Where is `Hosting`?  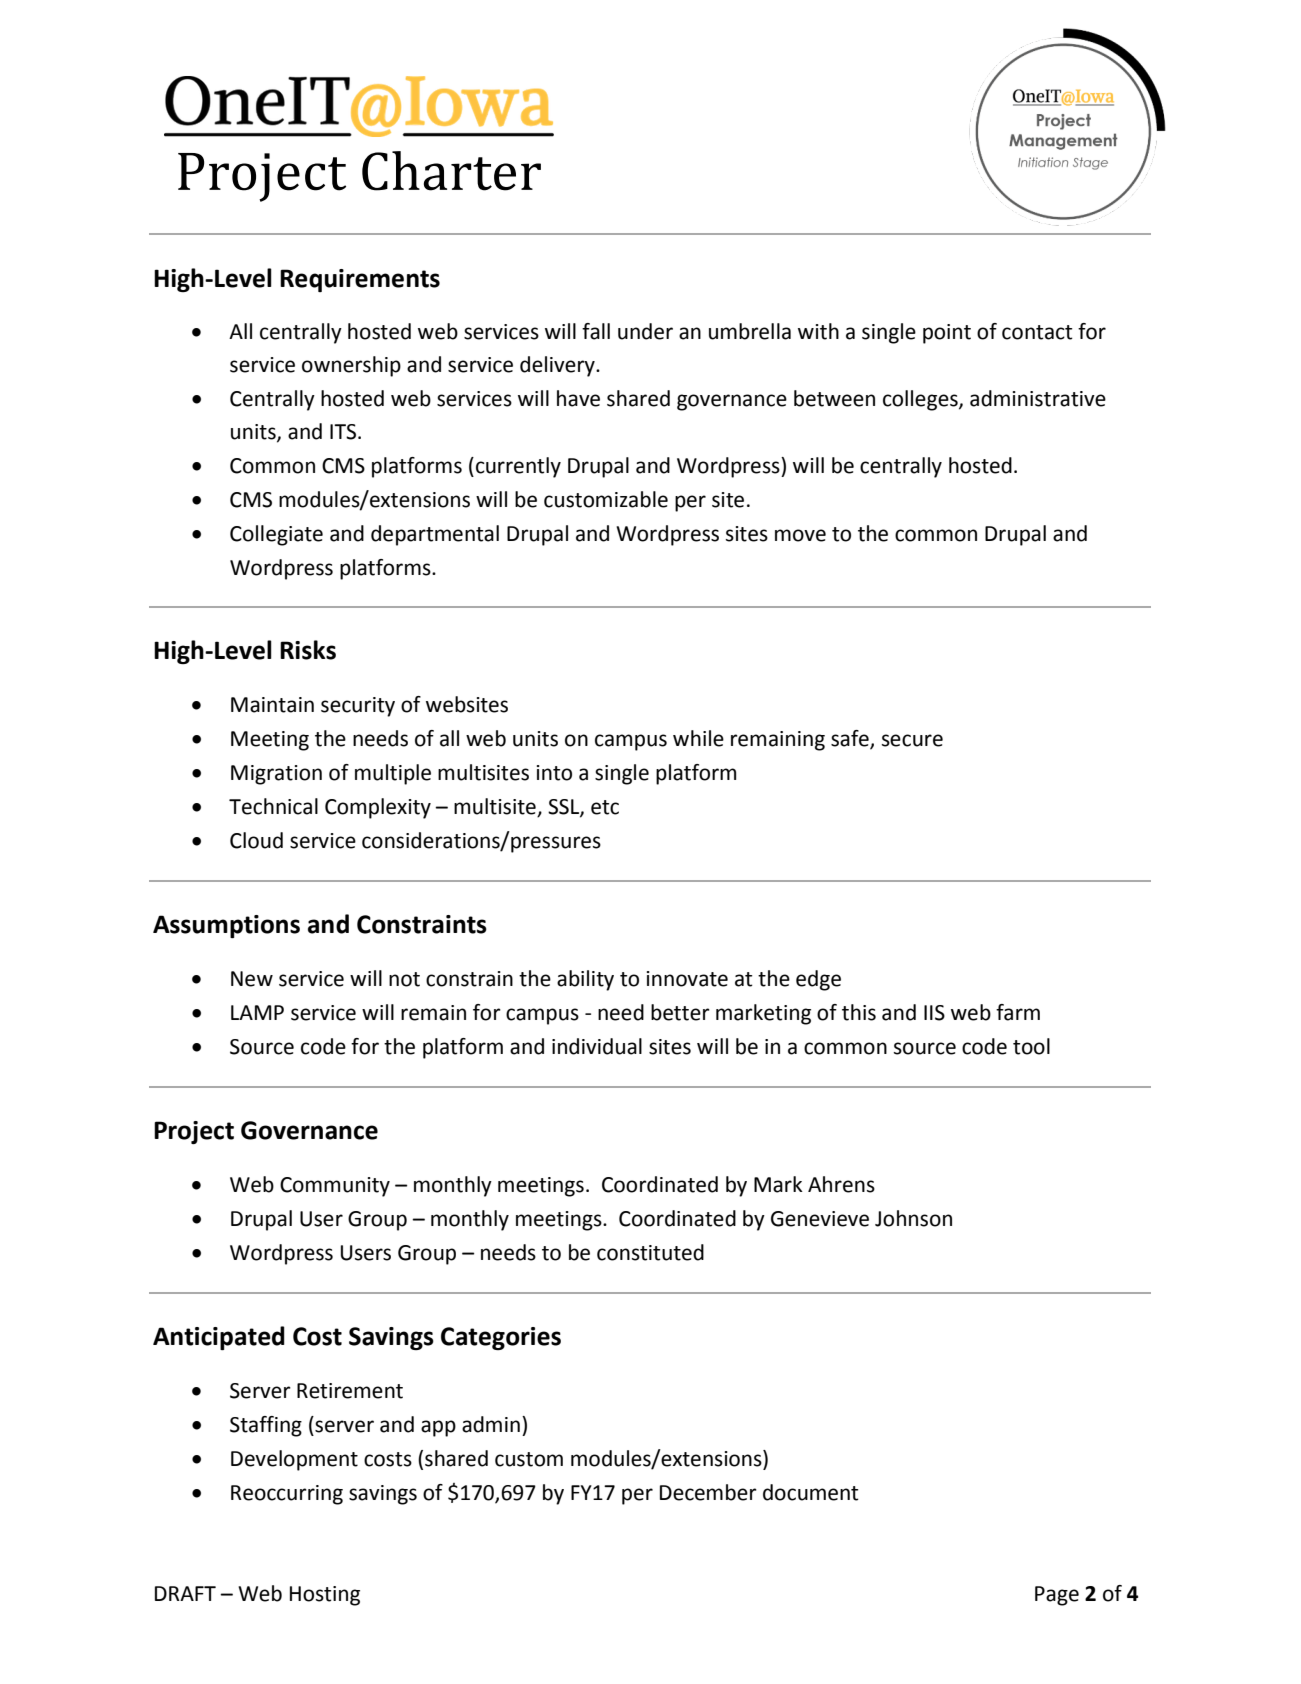 Hosting is located at coordinates (325, 1596).
